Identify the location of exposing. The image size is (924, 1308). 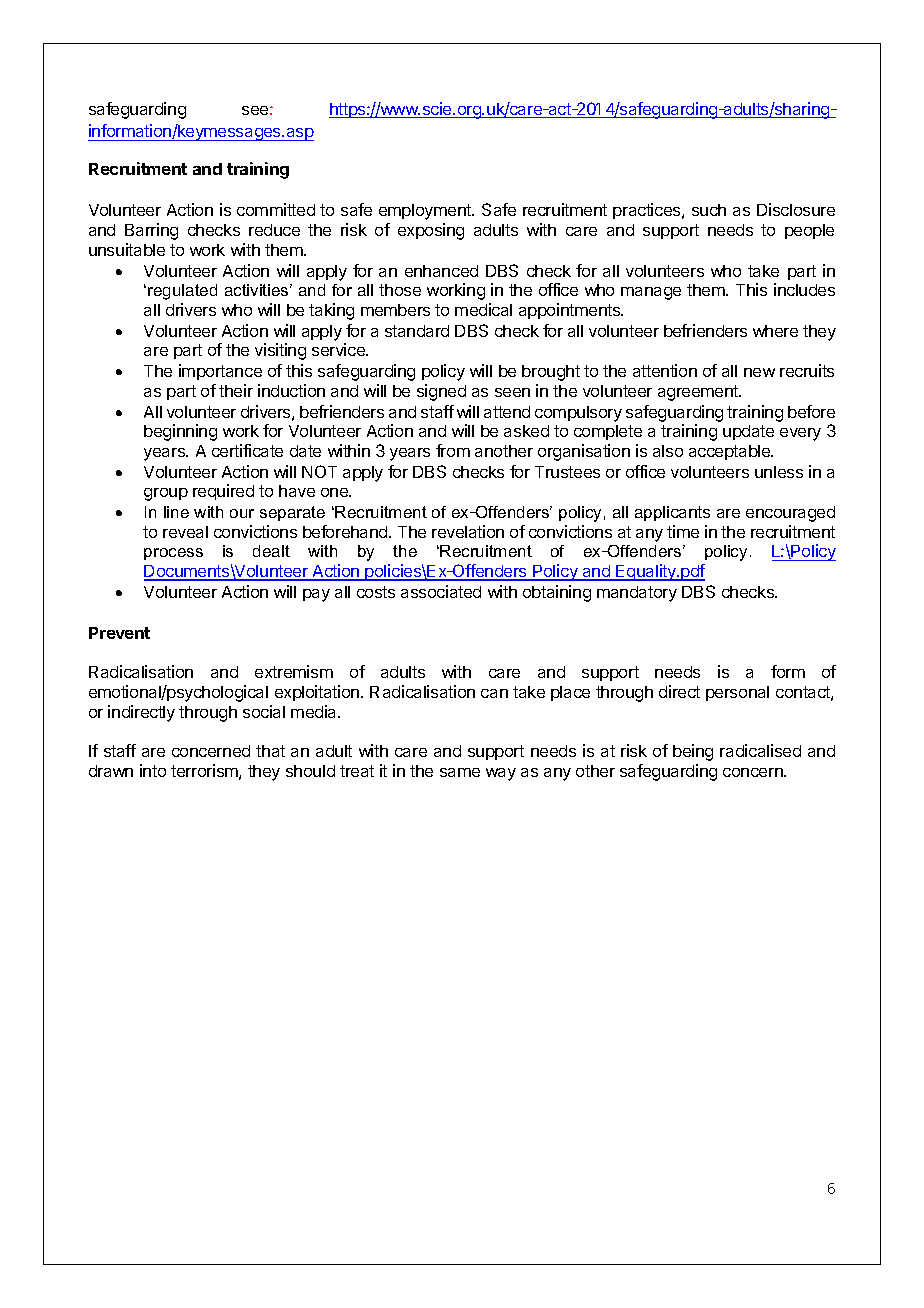
(431, 231).
